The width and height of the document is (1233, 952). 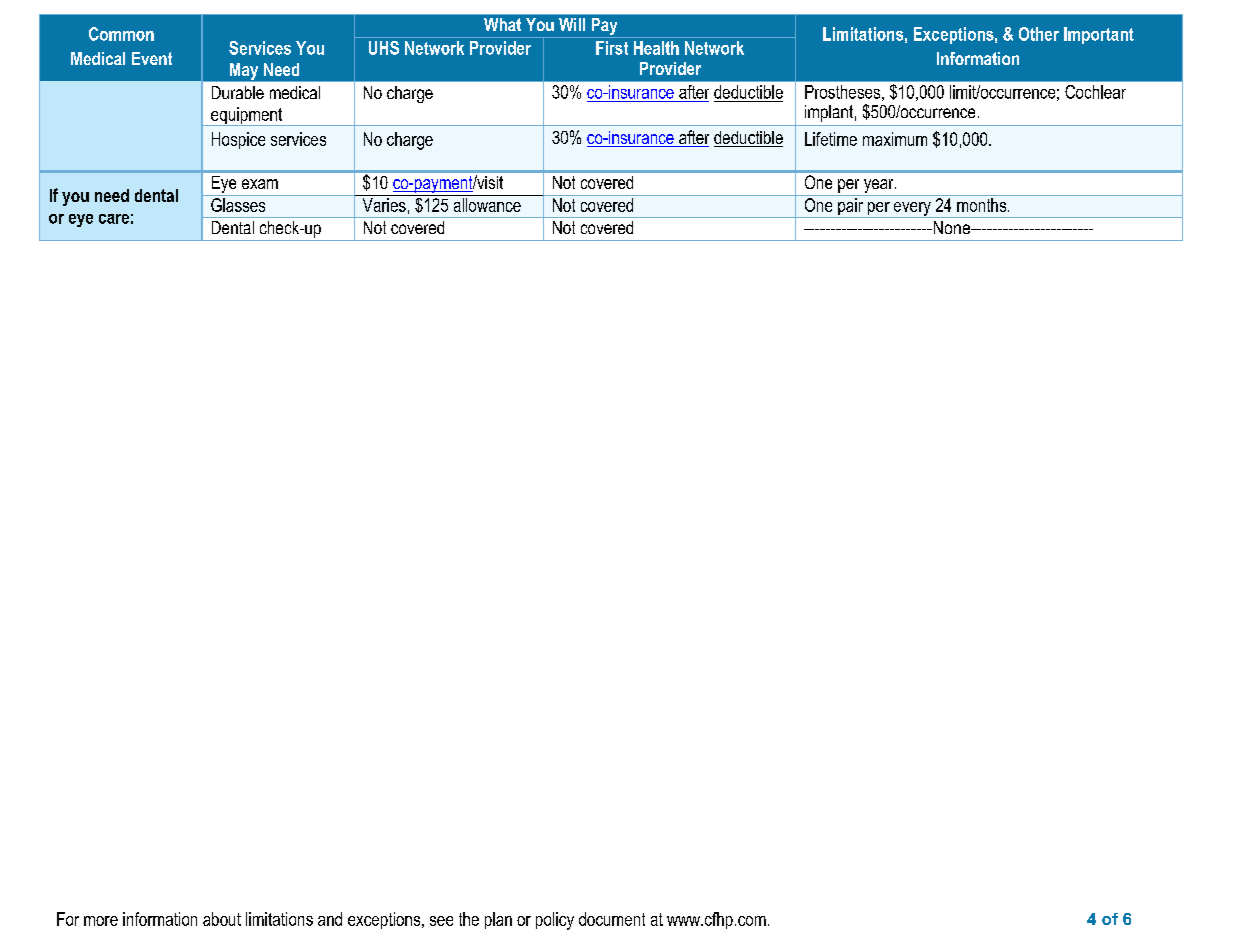 What do you see at coordinates (487, 205) in the document?
I see `allowance` at bounding box center [487, 205].
